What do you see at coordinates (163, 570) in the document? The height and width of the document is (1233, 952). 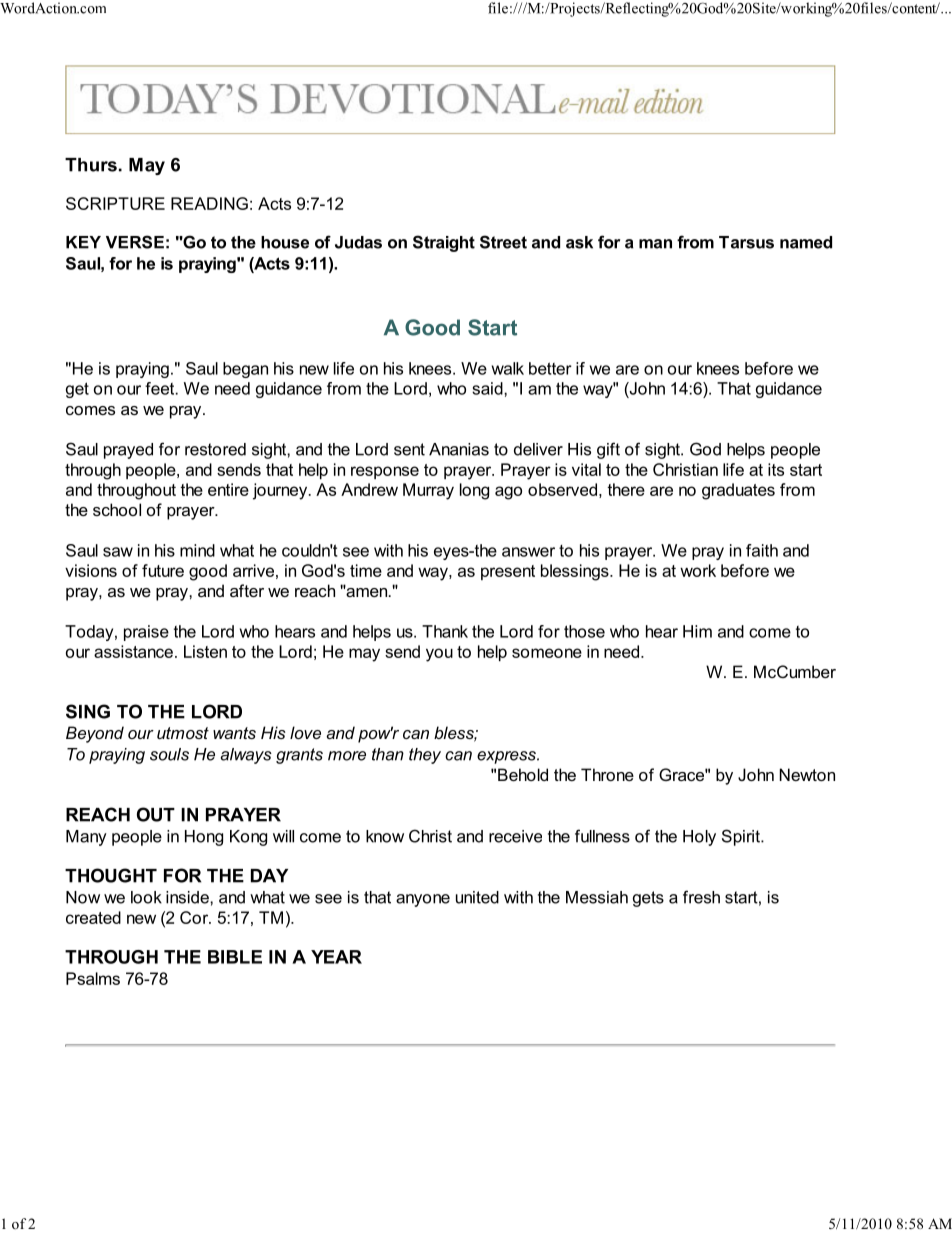 I see `future` at bounding box center [163, 570].
